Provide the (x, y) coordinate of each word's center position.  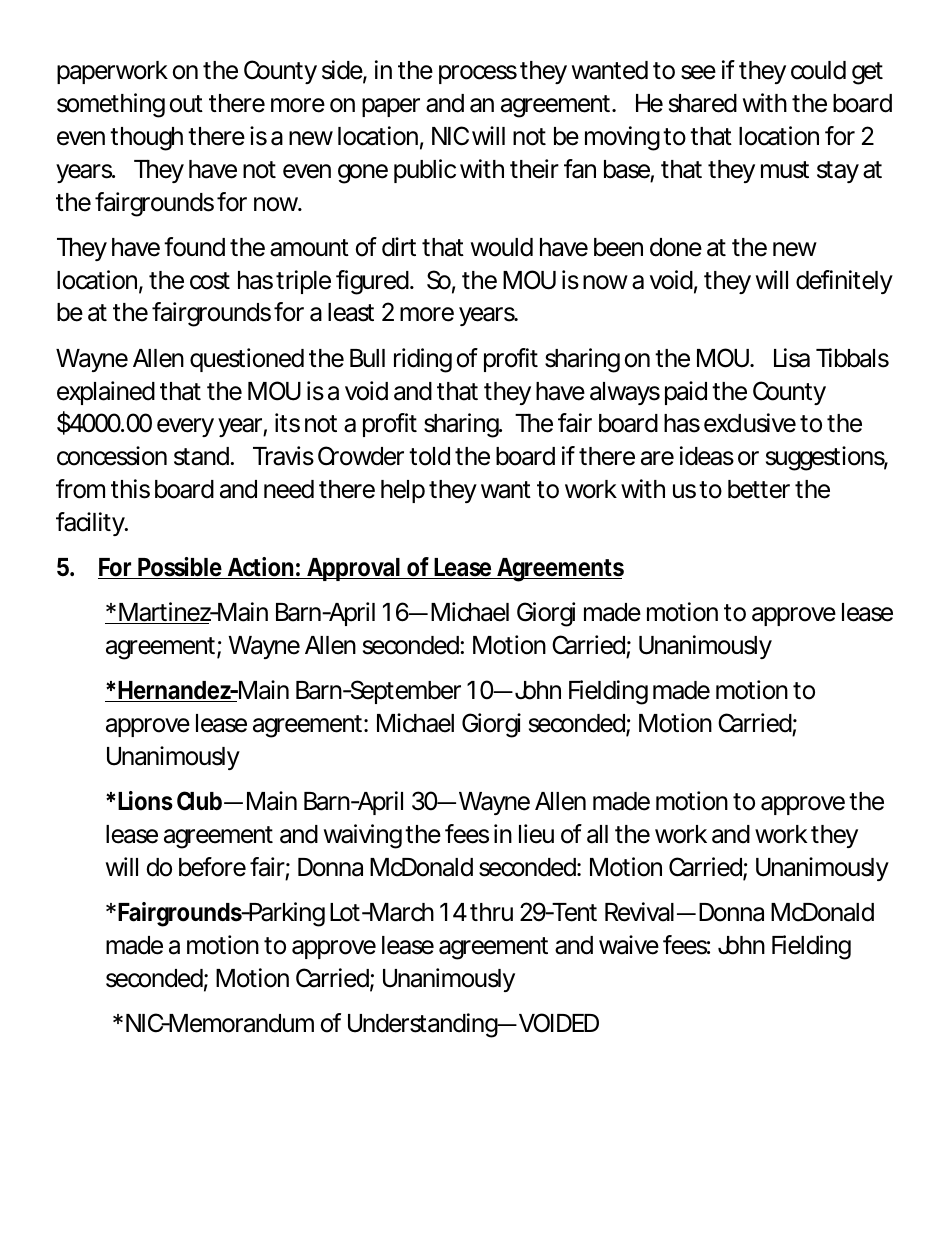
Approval (353, 569)
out (186, 104)
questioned (247, 360)
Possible (181, 568)
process (478, 74)
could (818, 70)
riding (423, 360)
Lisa (792, 358)
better (759, 489)
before (212, 867)
